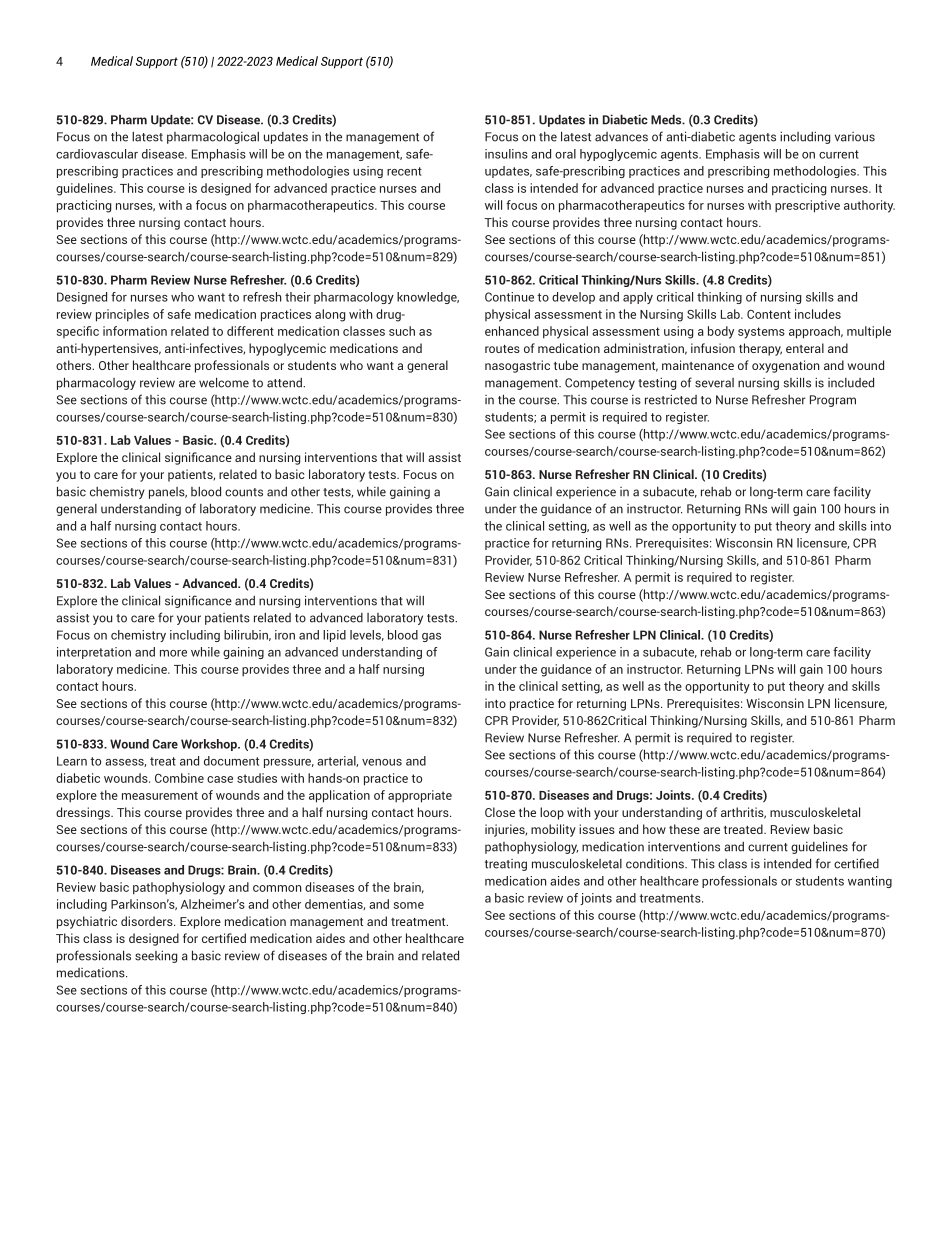 This page has width=952, height=1233. Describe the element at coordinates (760, 349) in the page. I see `therapy` at that location.
